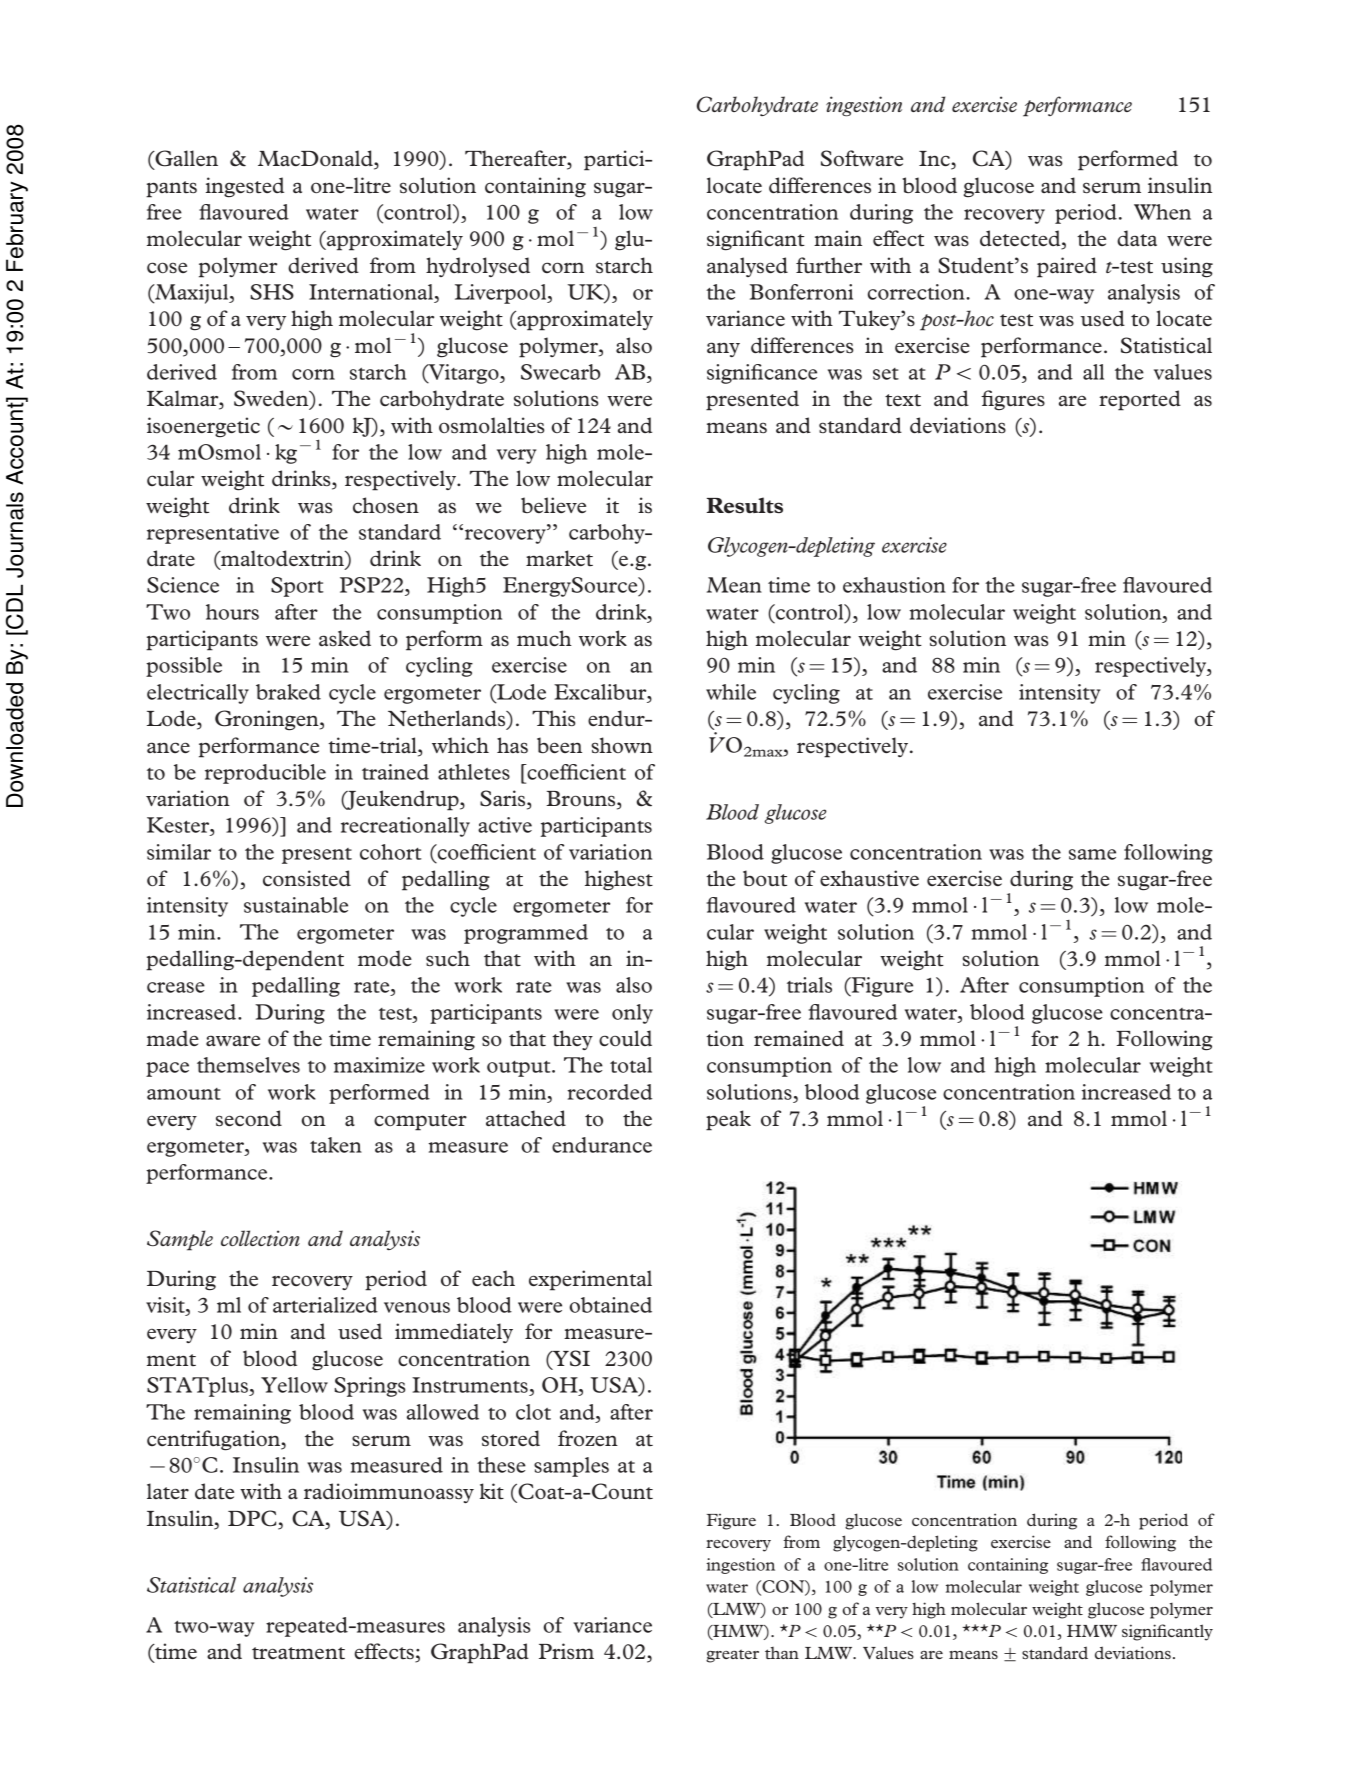 Image resolution: width=1359 pixels, height=1770 pixels. Describe the element at coordinates (1137, 238) in the page. I see `data` at that location.
